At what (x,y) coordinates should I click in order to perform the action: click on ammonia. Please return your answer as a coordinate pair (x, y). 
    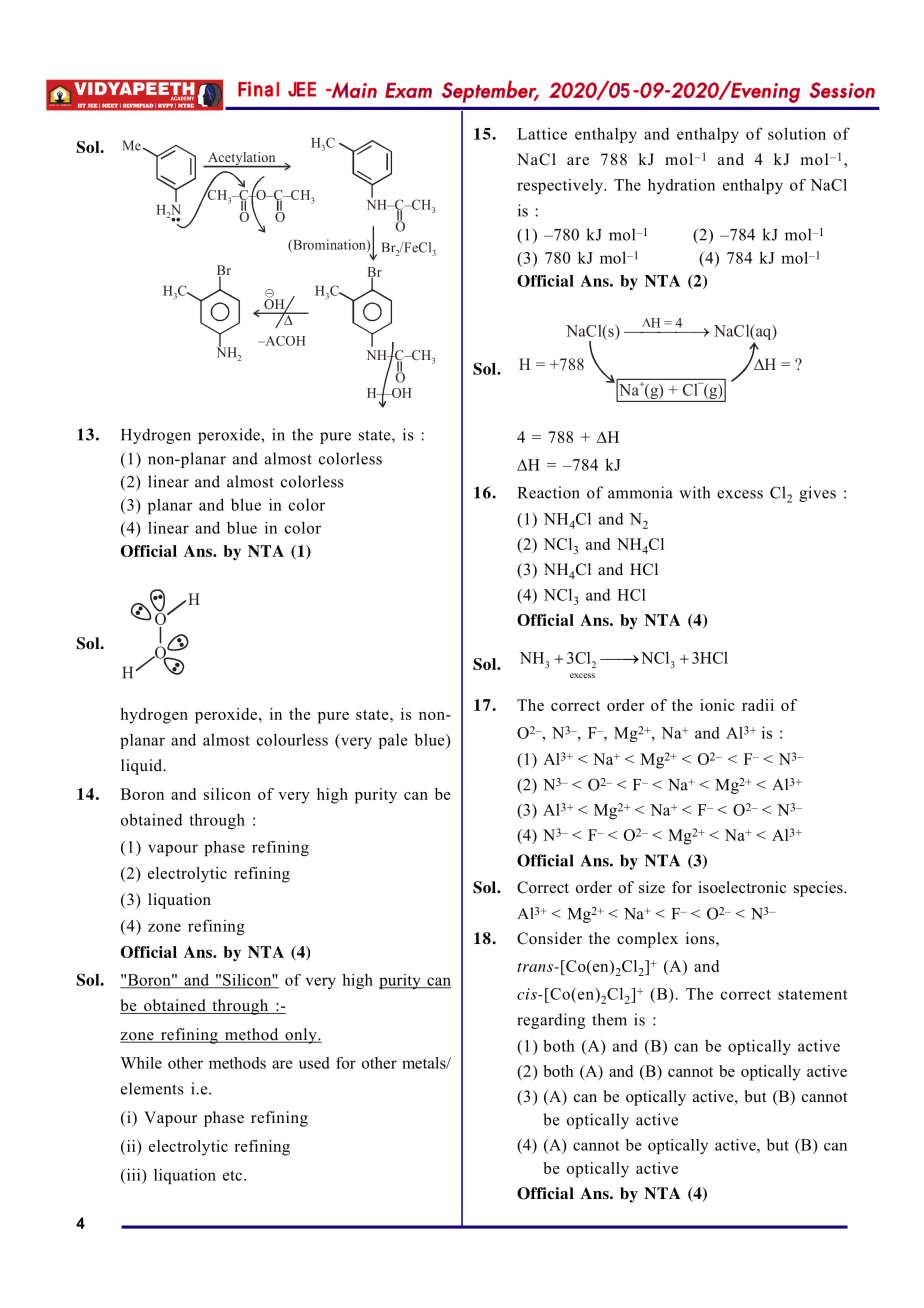
    Looking at the image, I should click on (640, 492).
